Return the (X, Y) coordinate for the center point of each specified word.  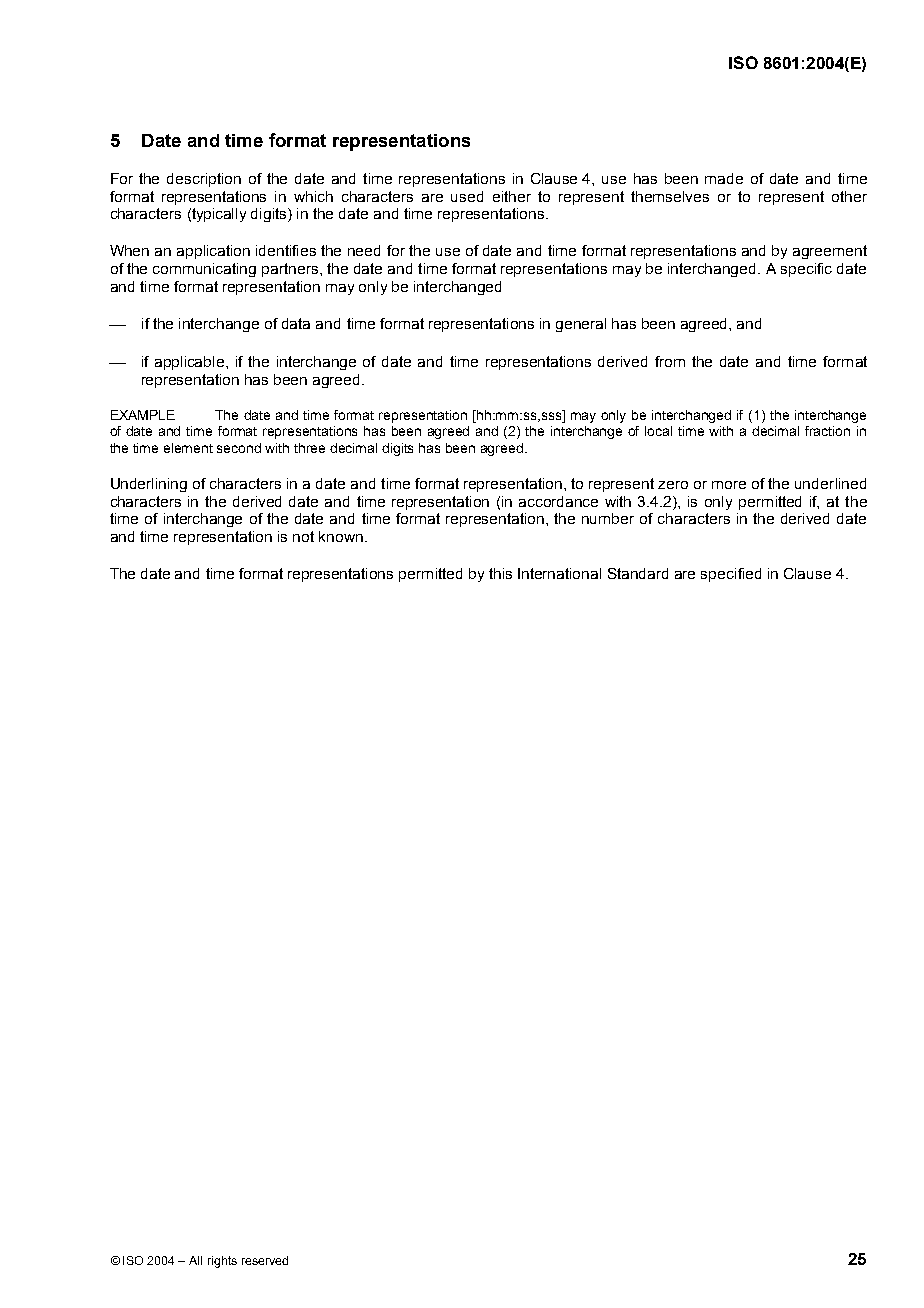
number (608, 518)
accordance (558, 501)
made (724, 178)
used (467, 196)
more (729, 485)
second (239, 448)
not (303, 536)
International (559, 573)
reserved (265, 1260)
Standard (638, 573)
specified (731, 575)
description (204, 180)
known (341, 536)
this (500, 573)
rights (222, 1262)
